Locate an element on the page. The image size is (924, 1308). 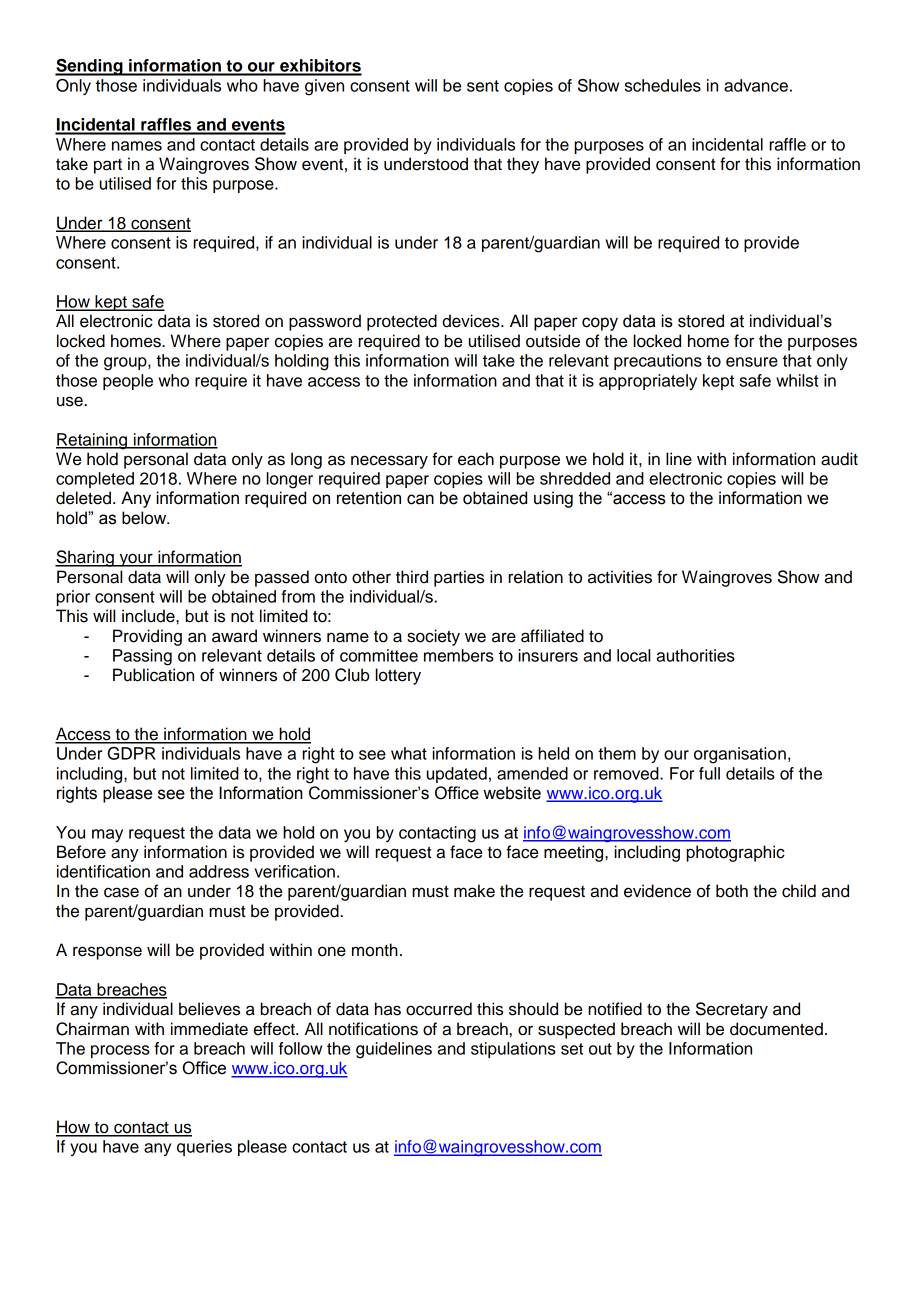
Retaining is located at coordinates (93, 441).
